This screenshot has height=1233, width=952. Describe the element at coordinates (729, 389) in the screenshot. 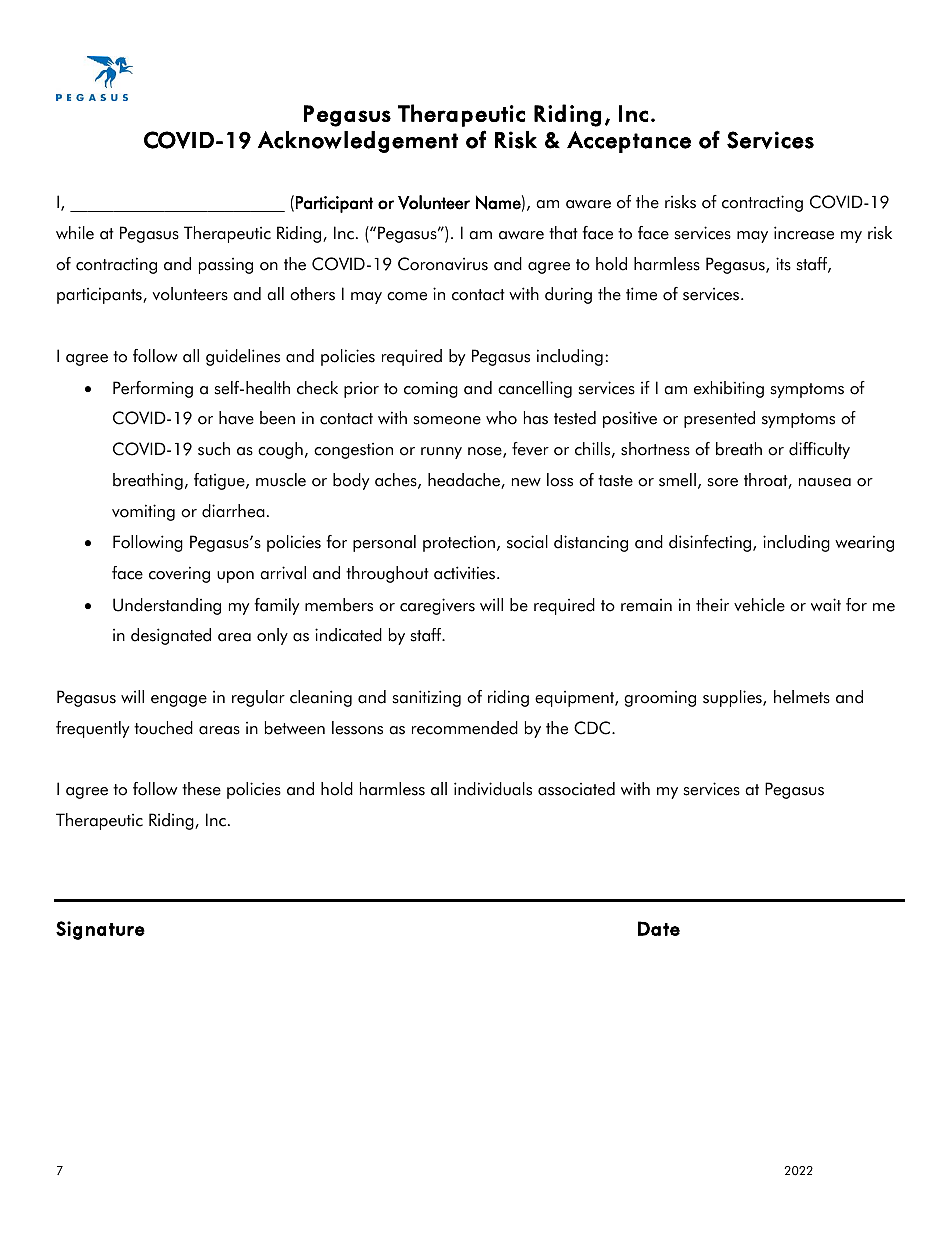

I see `exhibiting` at that location.
